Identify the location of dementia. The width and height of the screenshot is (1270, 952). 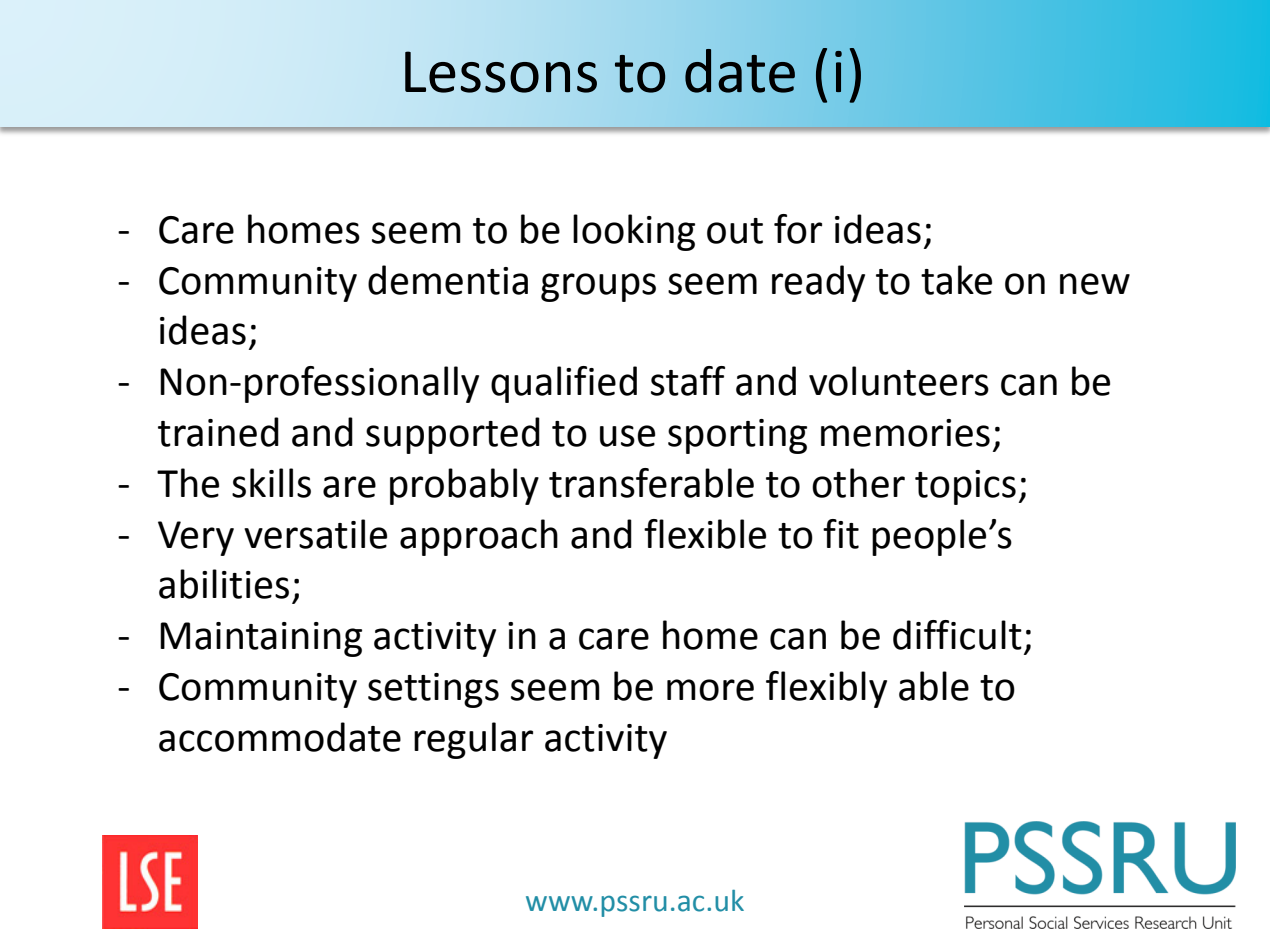
(448, 280).
